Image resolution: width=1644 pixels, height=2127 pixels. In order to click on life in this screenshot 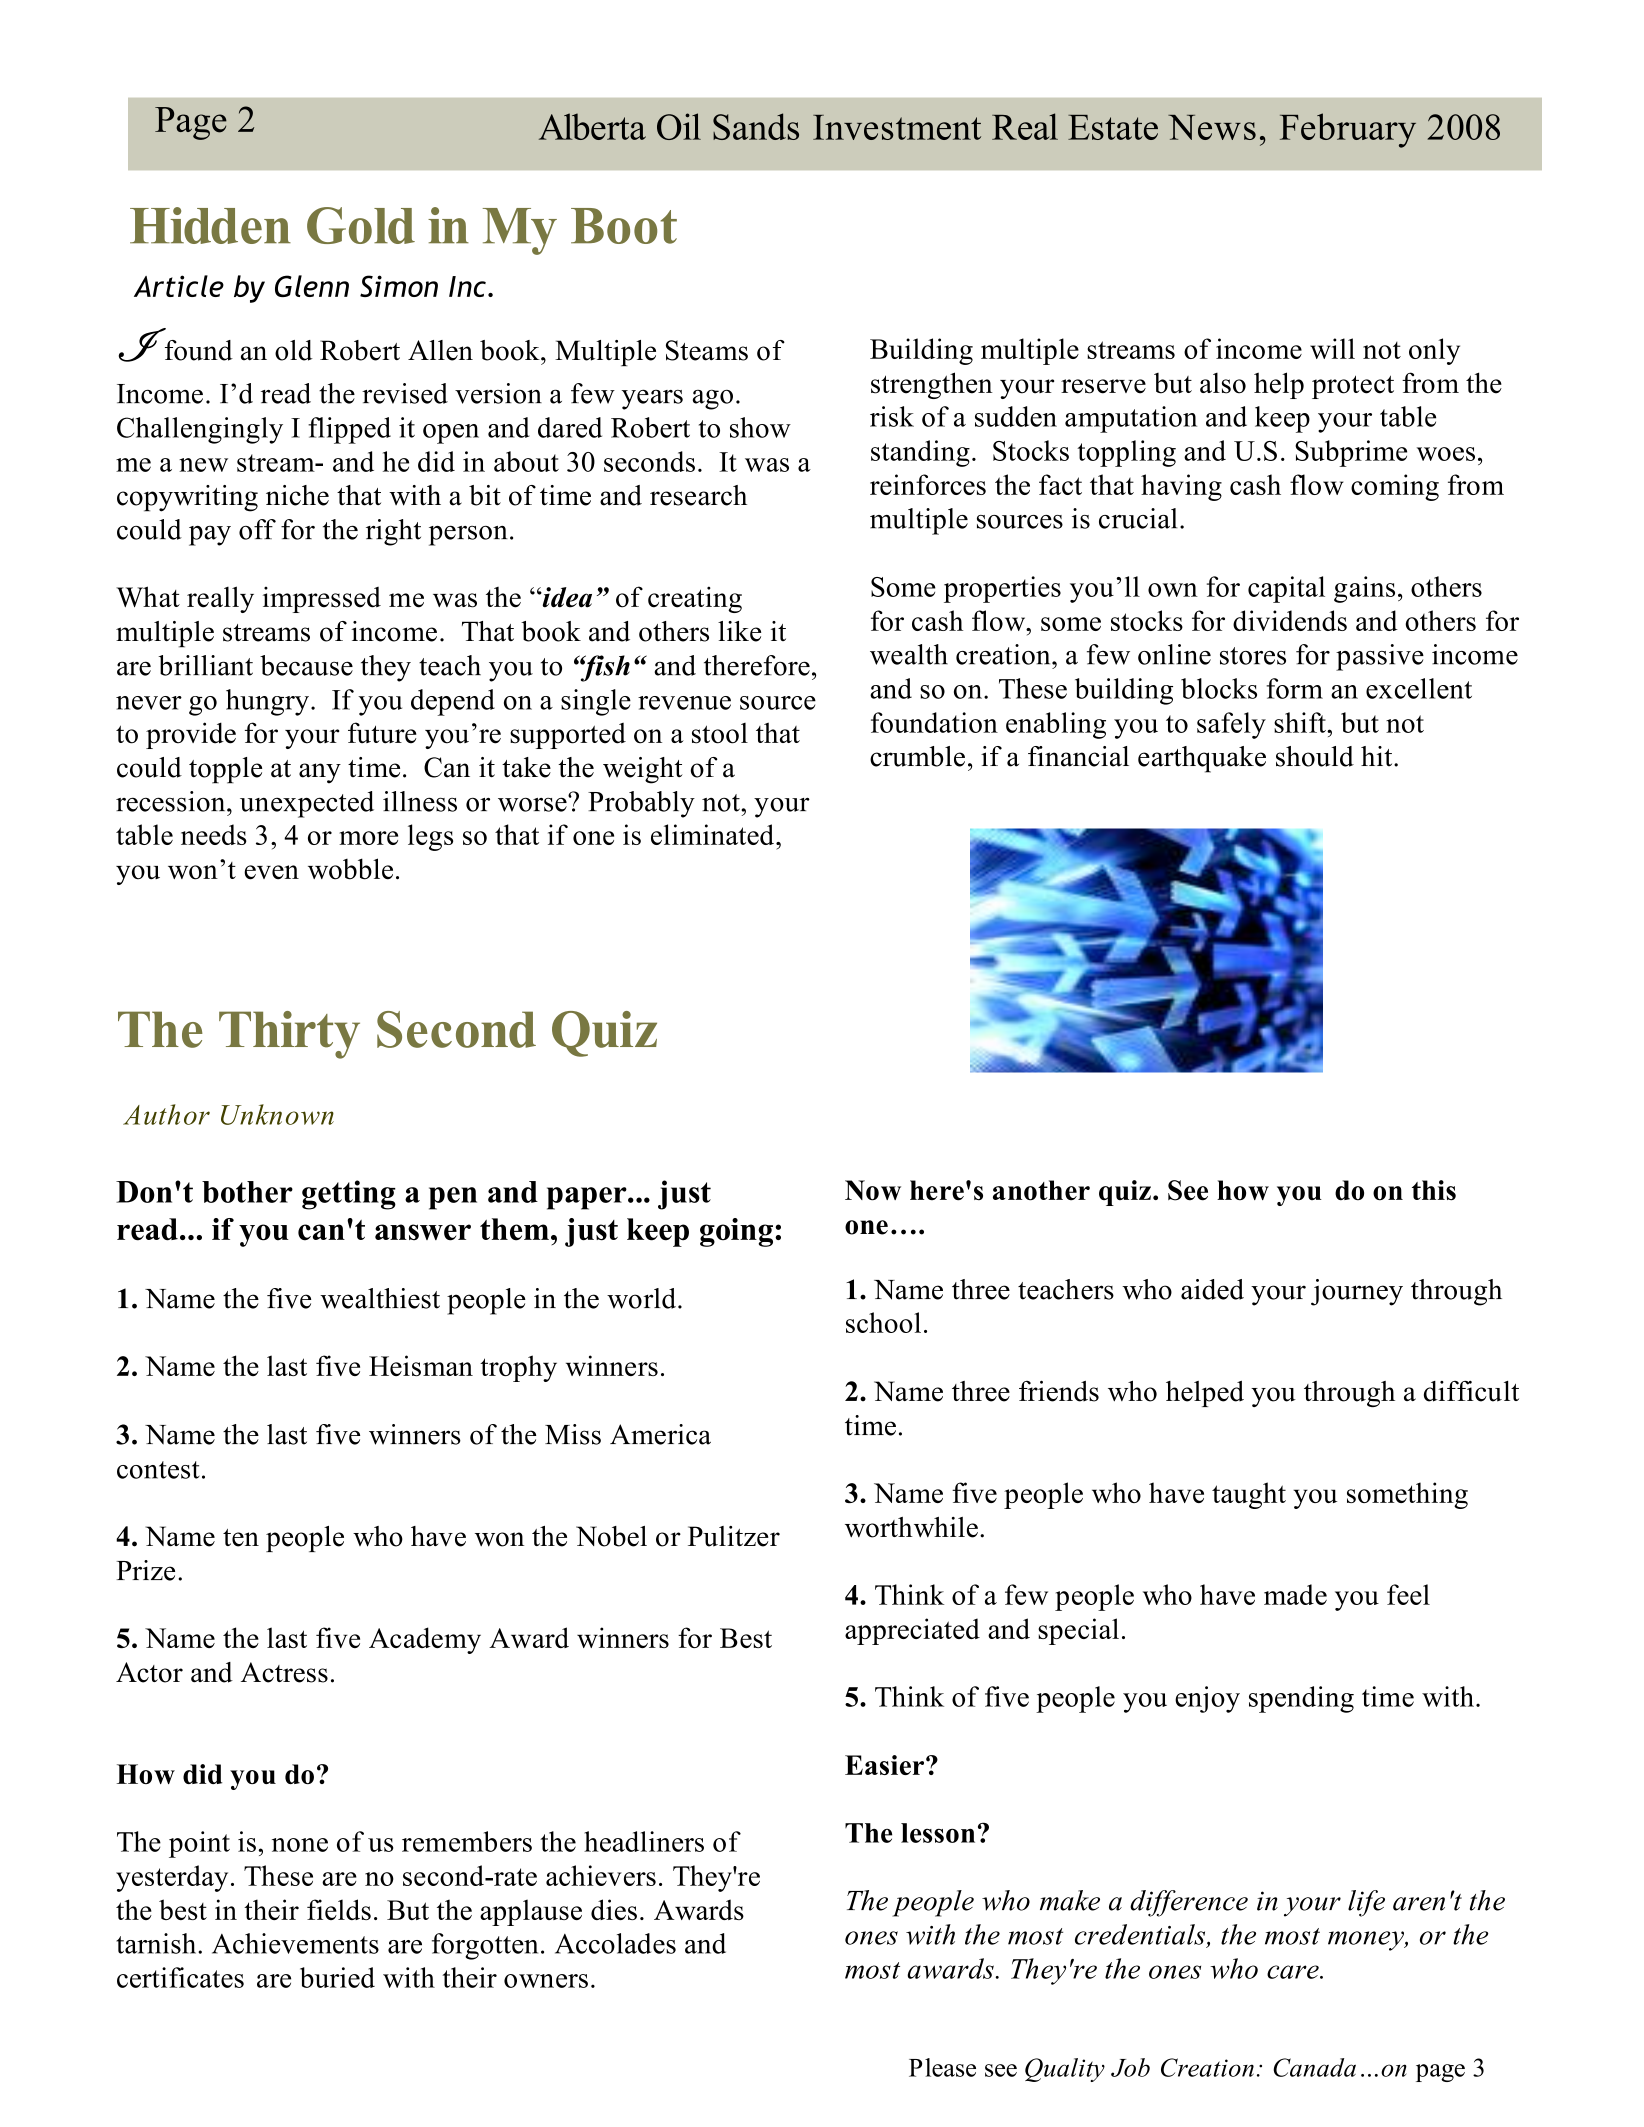, I will do `click(1366, 1903)`.
